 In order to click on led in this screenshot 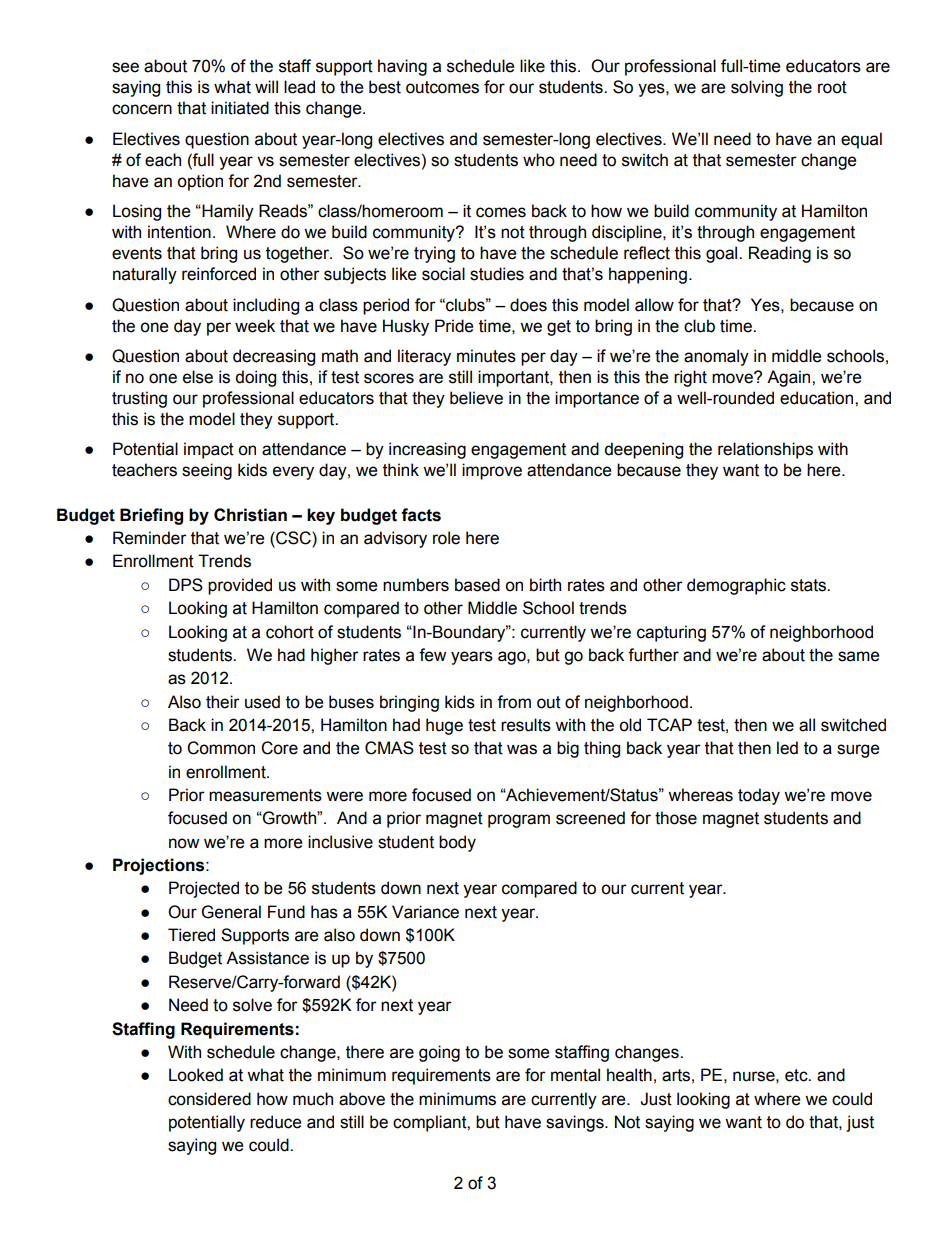, I will do `click(787, 748)`.
